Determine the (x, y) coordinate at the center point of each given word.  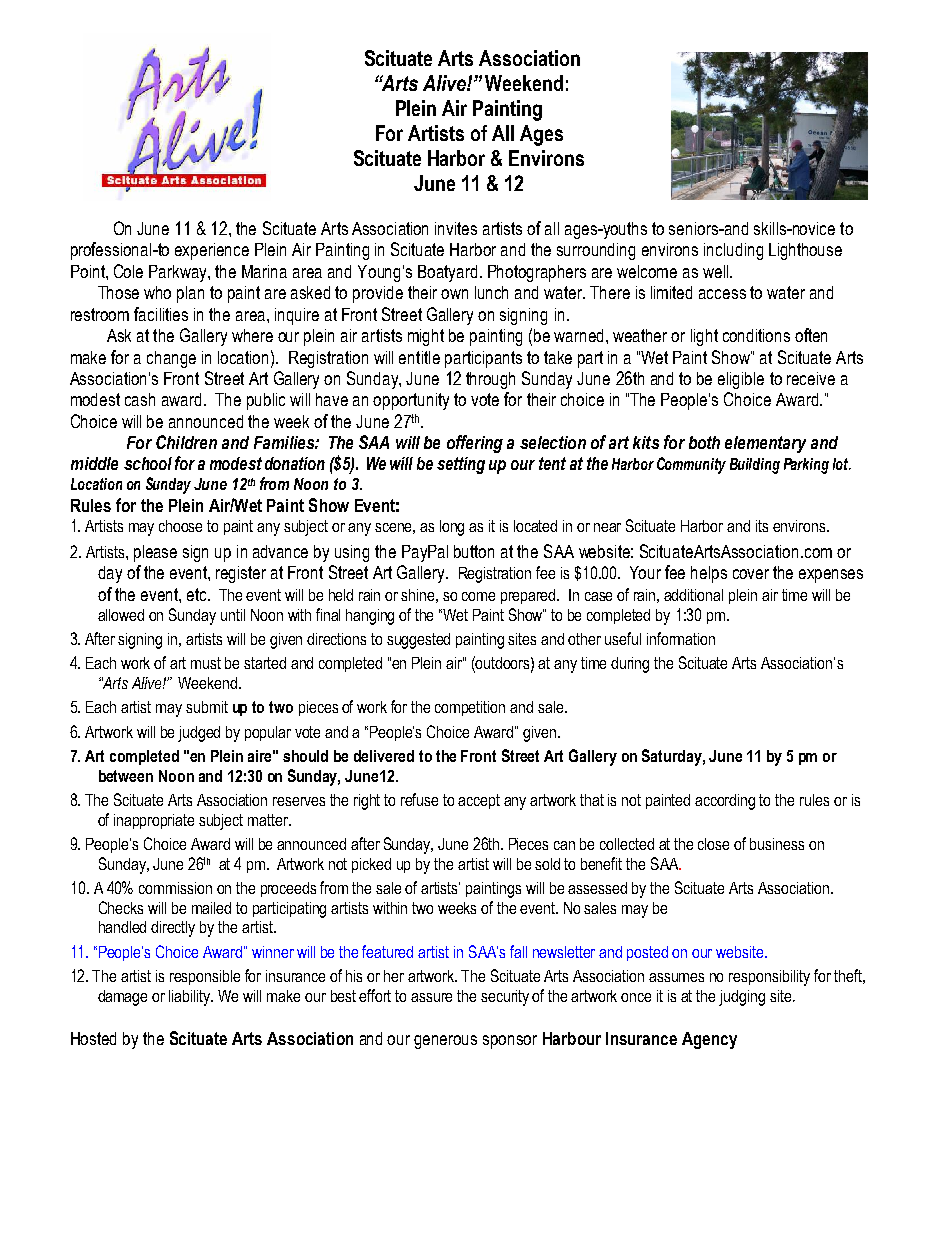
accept (479, 801)
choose (180, 526)
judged (199, 734)
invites (456, 228)
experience (212, 251)
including (733, 251)
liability (191, 998)
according (725, 802)
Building (755, 466)
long (452, 528)
